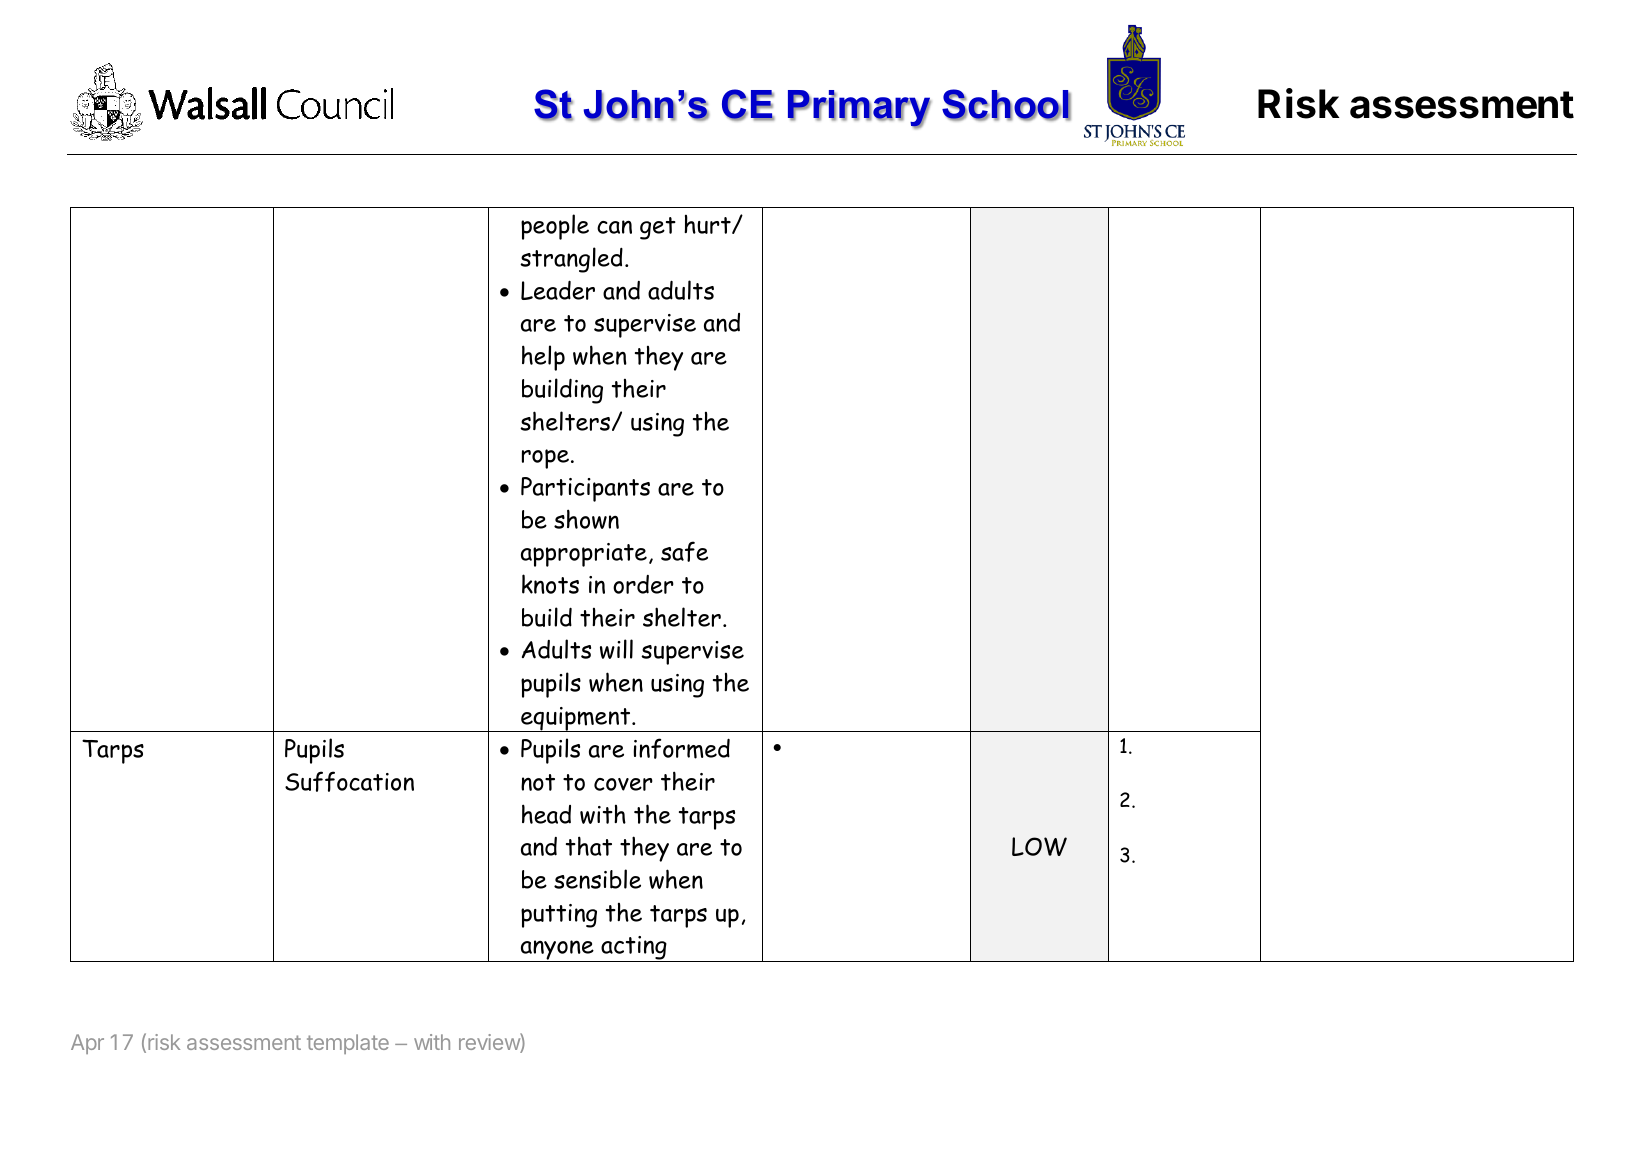 The height and width of the screenshot is (1163, 1644). Describe the element at coordinates (859, 109) in the screenshot. I see `Primary` at that location.
